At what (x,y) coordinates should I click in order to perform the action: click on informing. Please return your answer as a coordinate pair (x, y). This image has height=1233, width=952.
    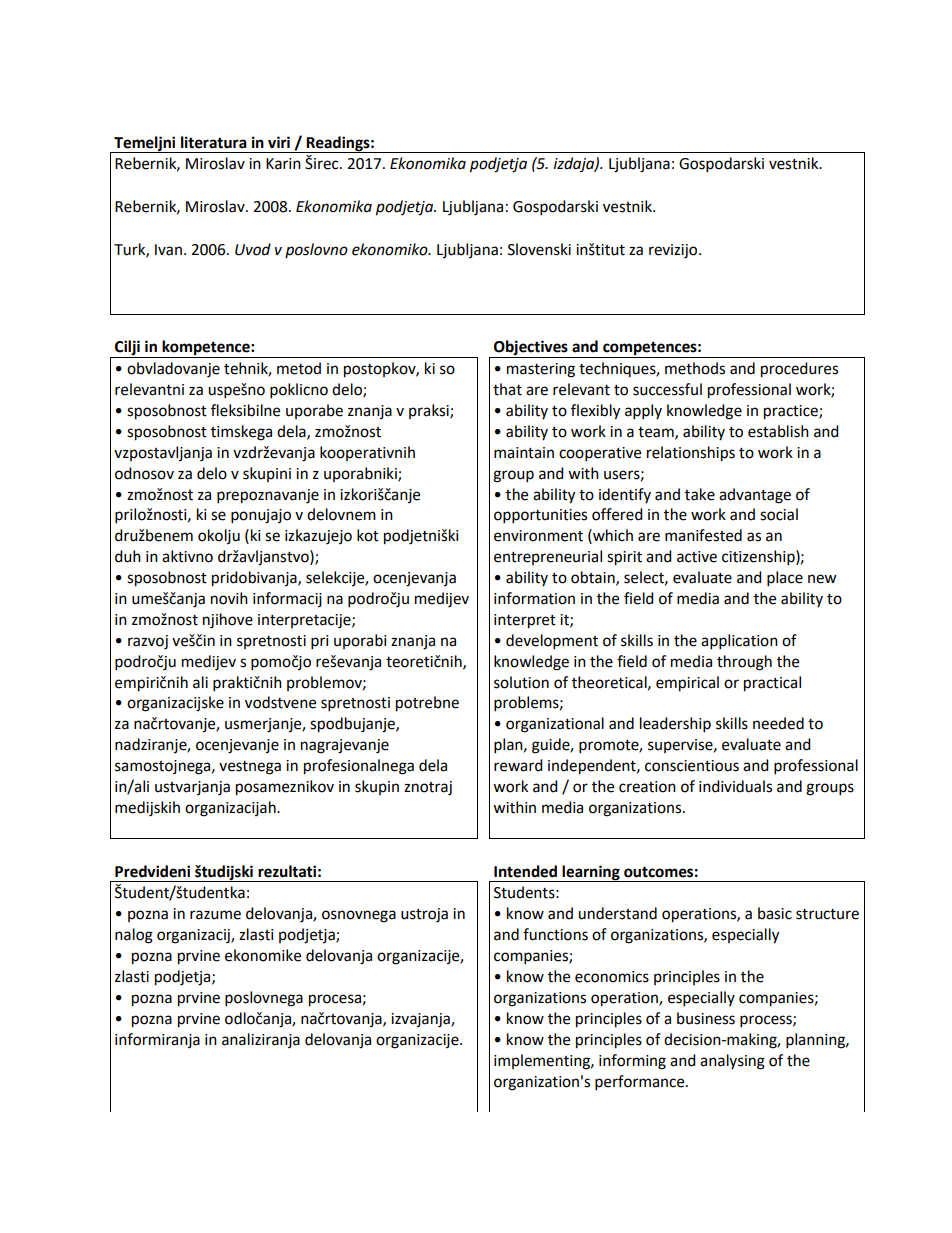
    Looking at the image, I should click on (632, 1062).
